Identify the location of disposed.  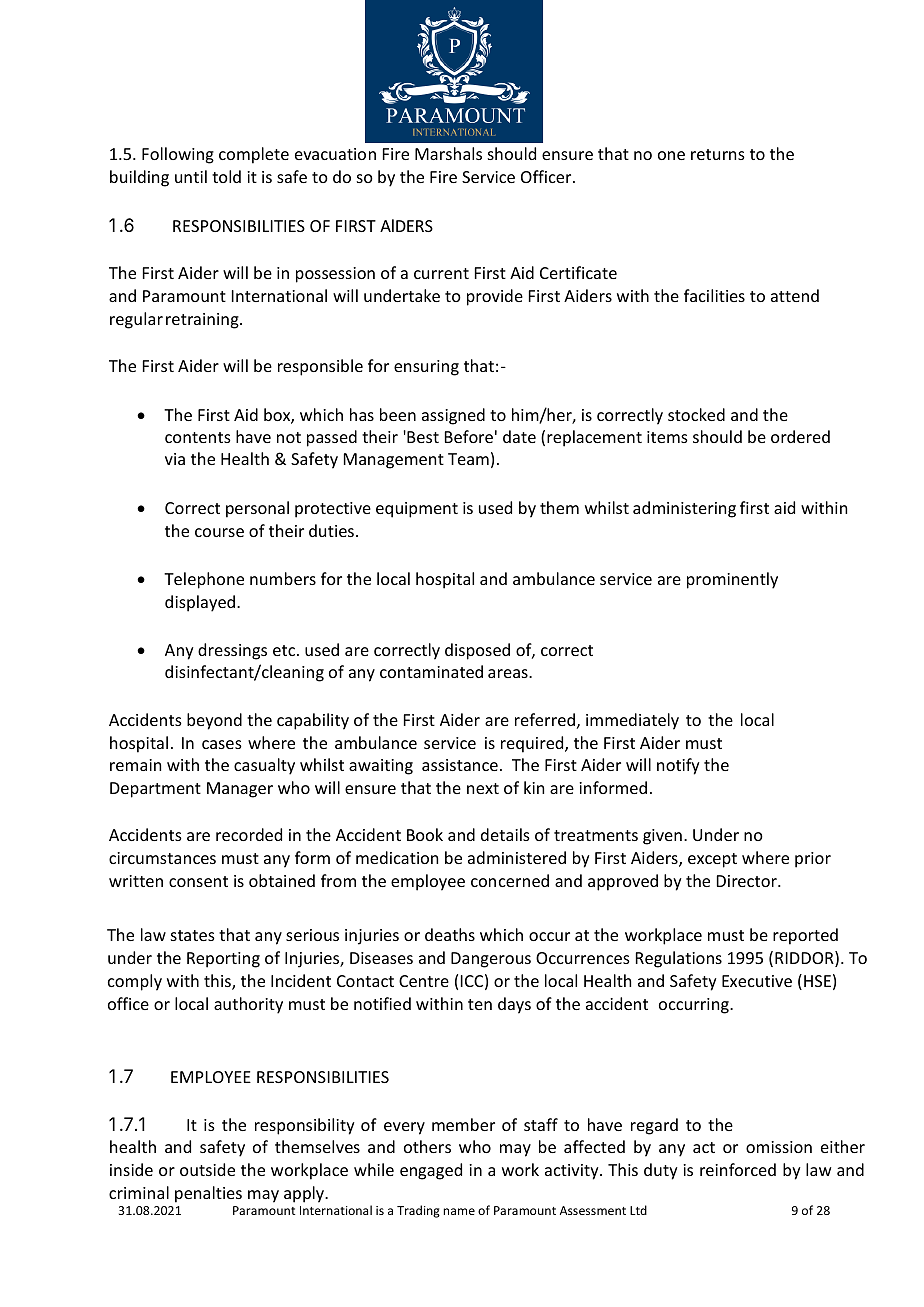
(477, 651).
